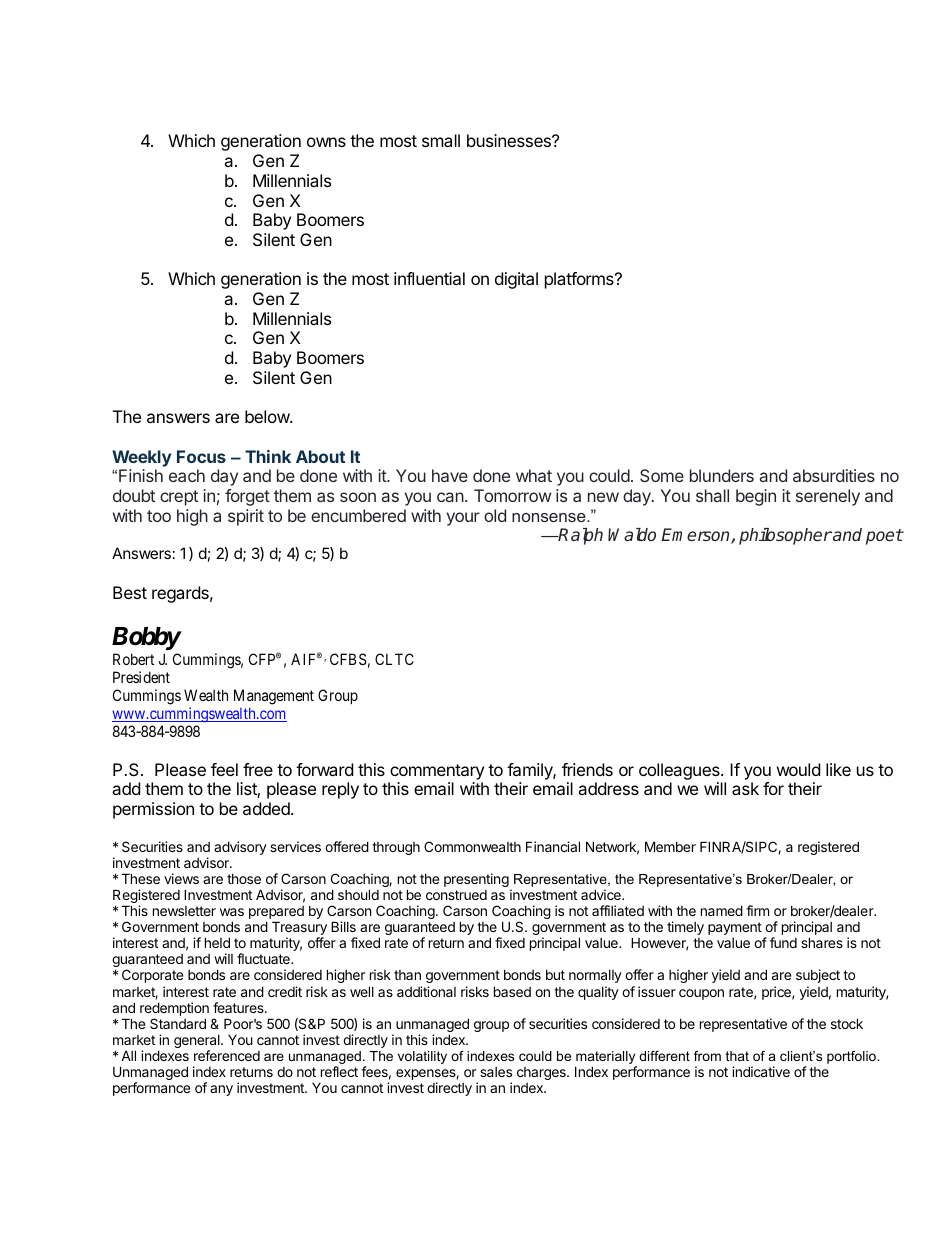 The width and height of the screenshot is (952, 1233). I want to click on would, so click(798, 769).
